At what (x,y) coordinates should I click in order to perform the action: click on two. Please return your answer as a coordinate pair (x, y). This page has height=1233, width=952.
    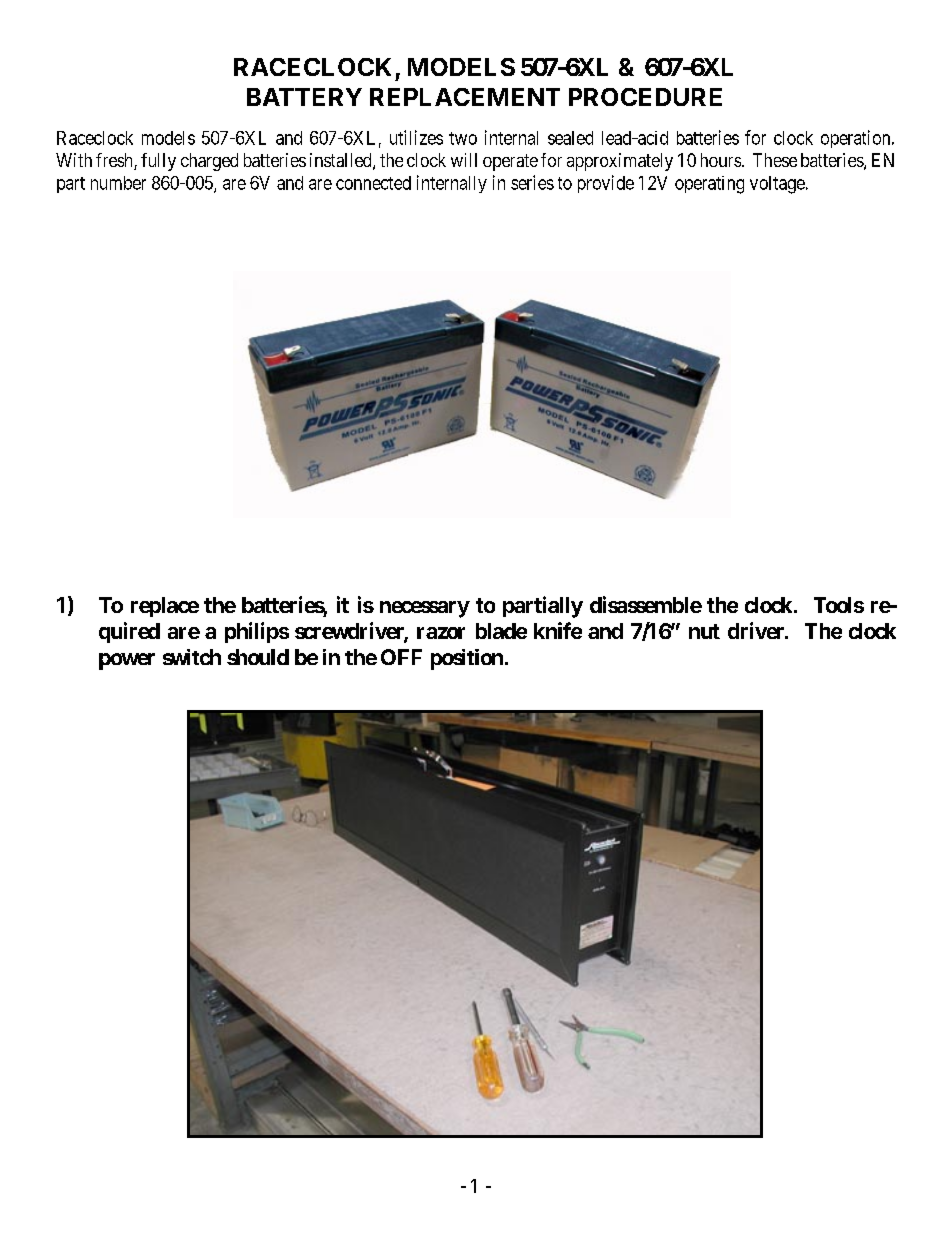
    Looking at the image, I should click on (463, 138).
